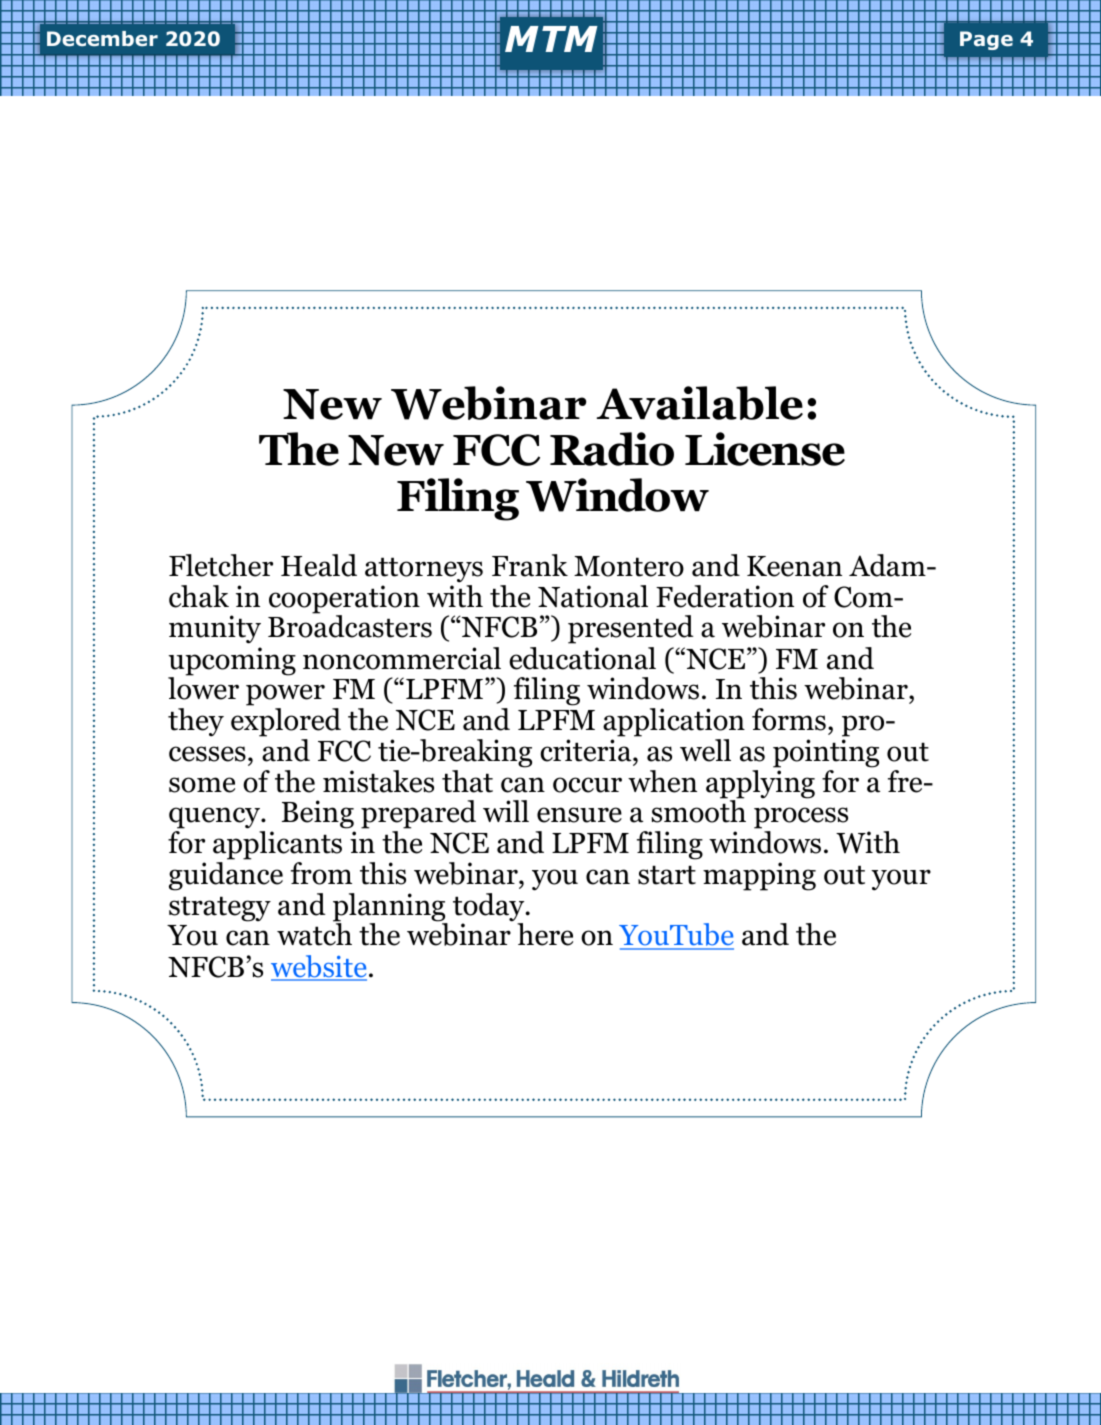 The height and width of the screenshot is (1425, 1101). What do you see at coordinates (700, 403) in the screenshot?
I see `Available` at bounding box center [700, 403].
